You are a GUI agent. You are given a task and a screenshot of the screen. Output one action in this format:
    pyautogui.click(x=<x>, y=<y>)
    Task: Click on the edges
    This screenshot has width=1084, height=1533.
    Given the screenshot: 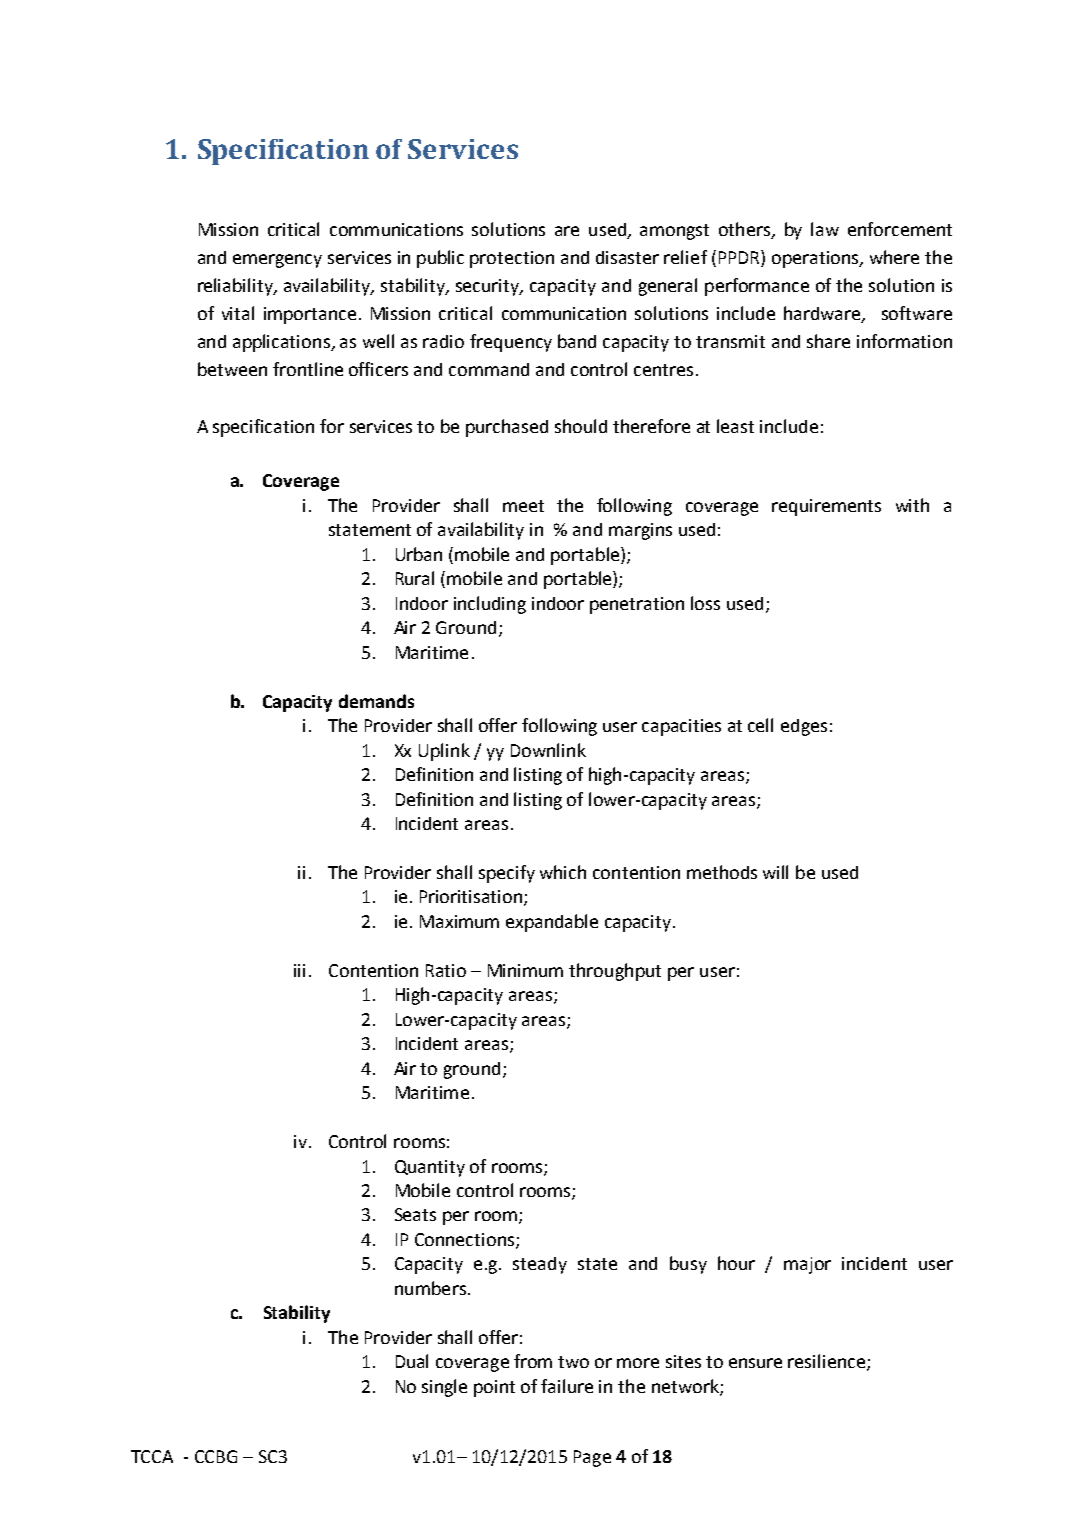 What is the action you would take?
    pyautogui.click(x=804, y=727)
